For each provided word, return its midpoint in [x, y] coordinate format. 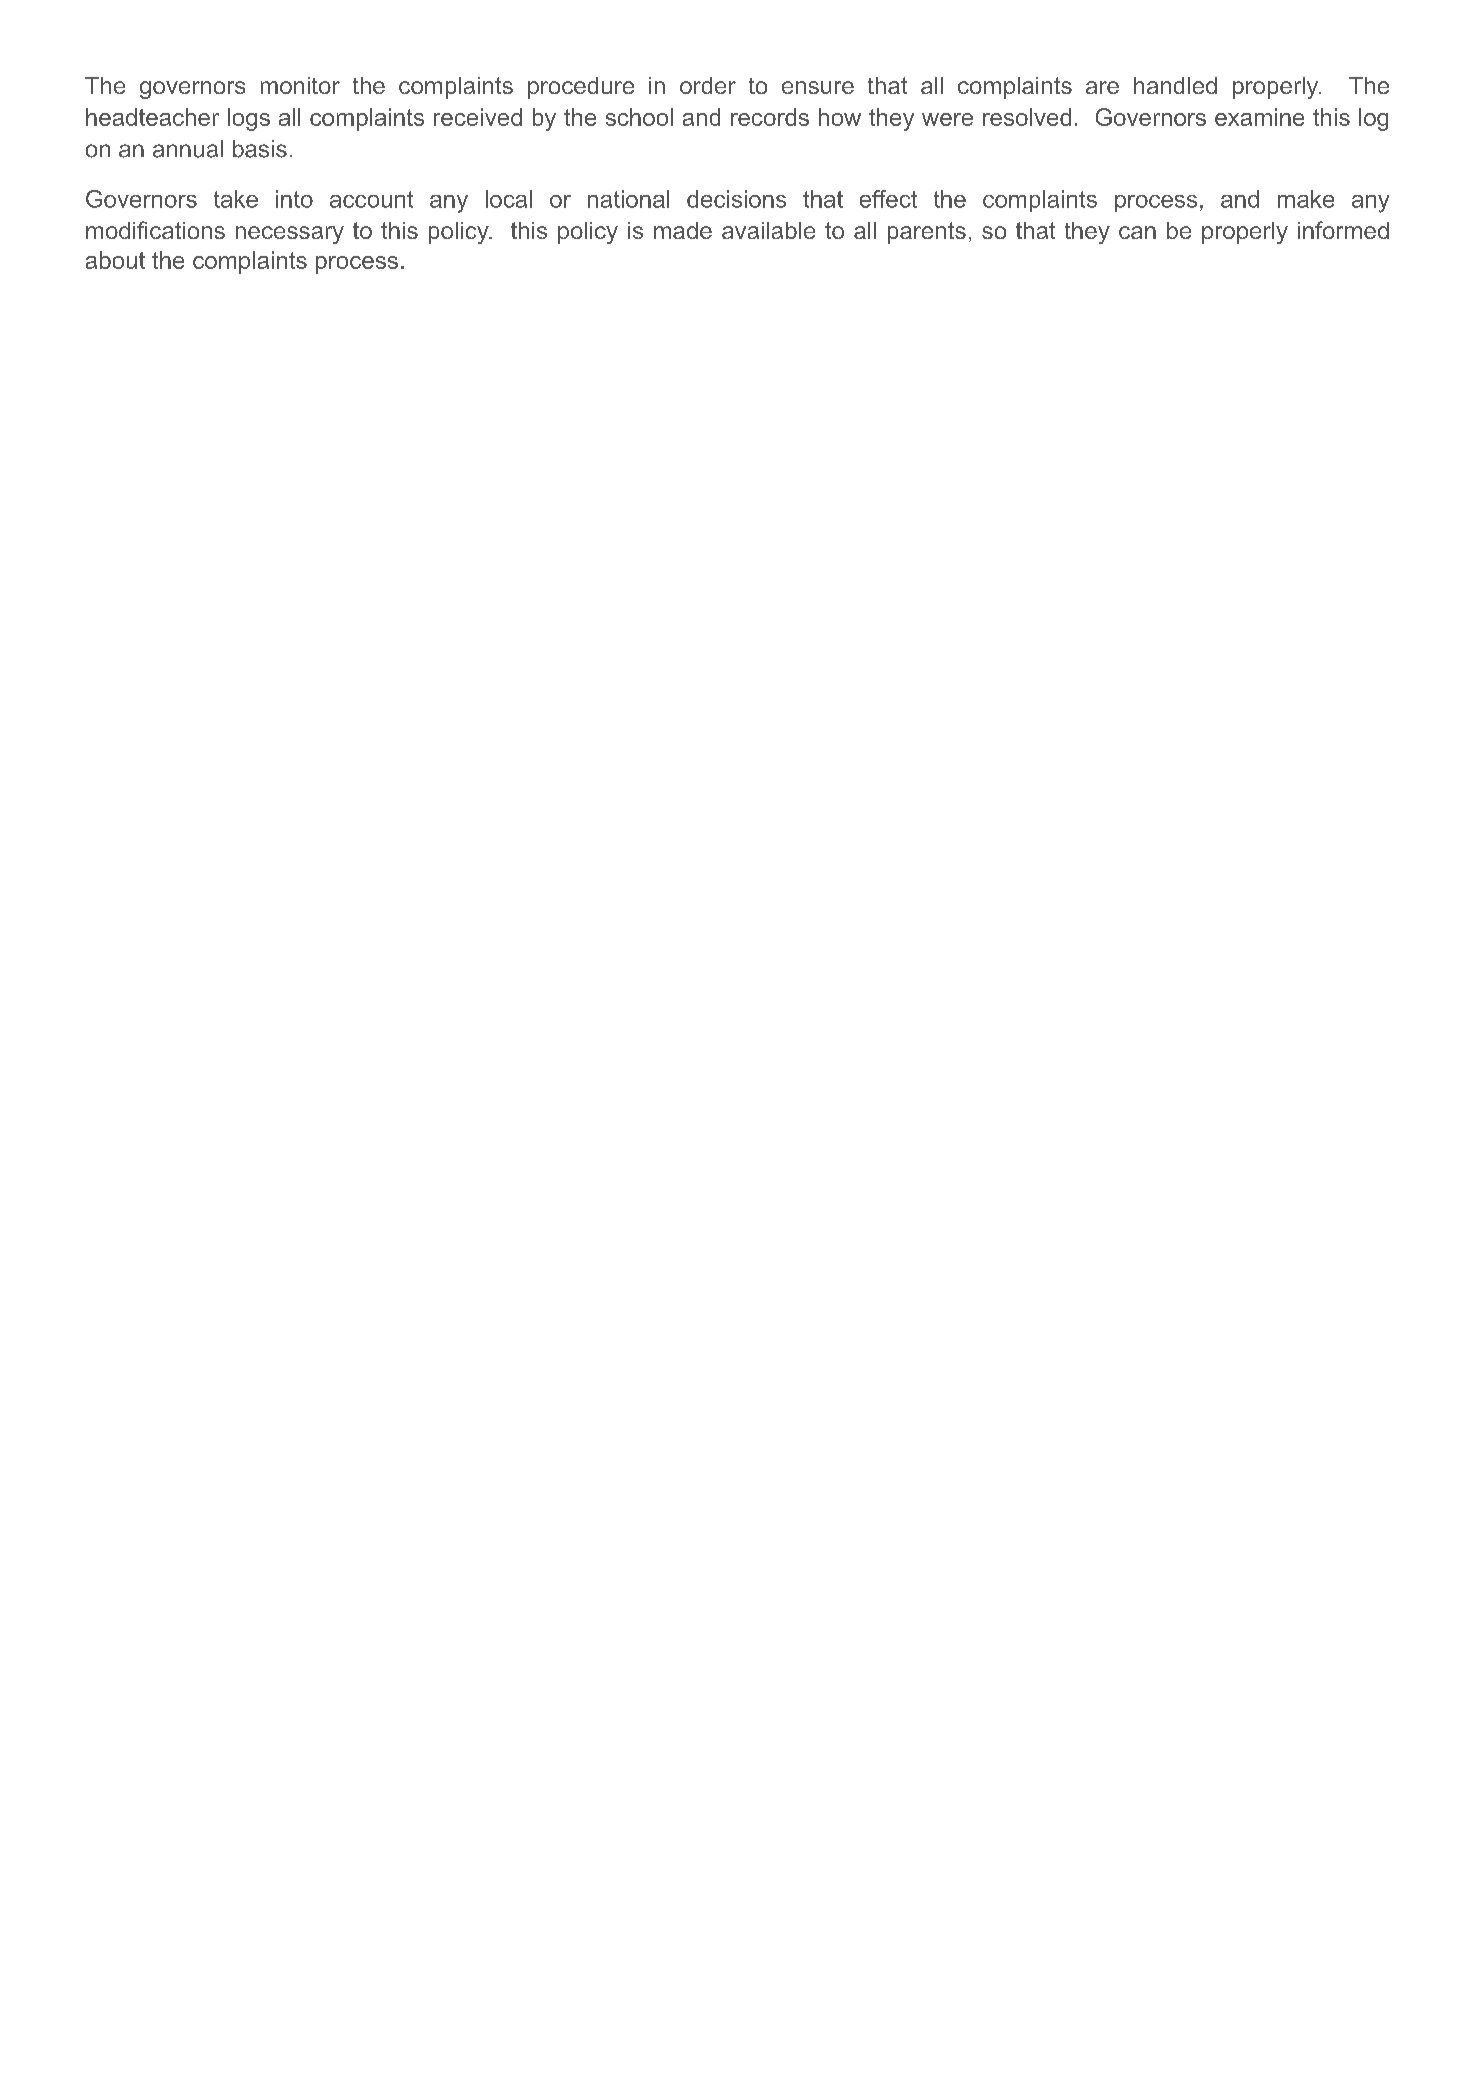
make [1306, 199]
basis [260, 149]
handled [1175, 85]
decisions [736, 199]
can [1137, 232]
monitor [300, 85]
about [115, 260]
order [708, 85]
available [768, 230]
